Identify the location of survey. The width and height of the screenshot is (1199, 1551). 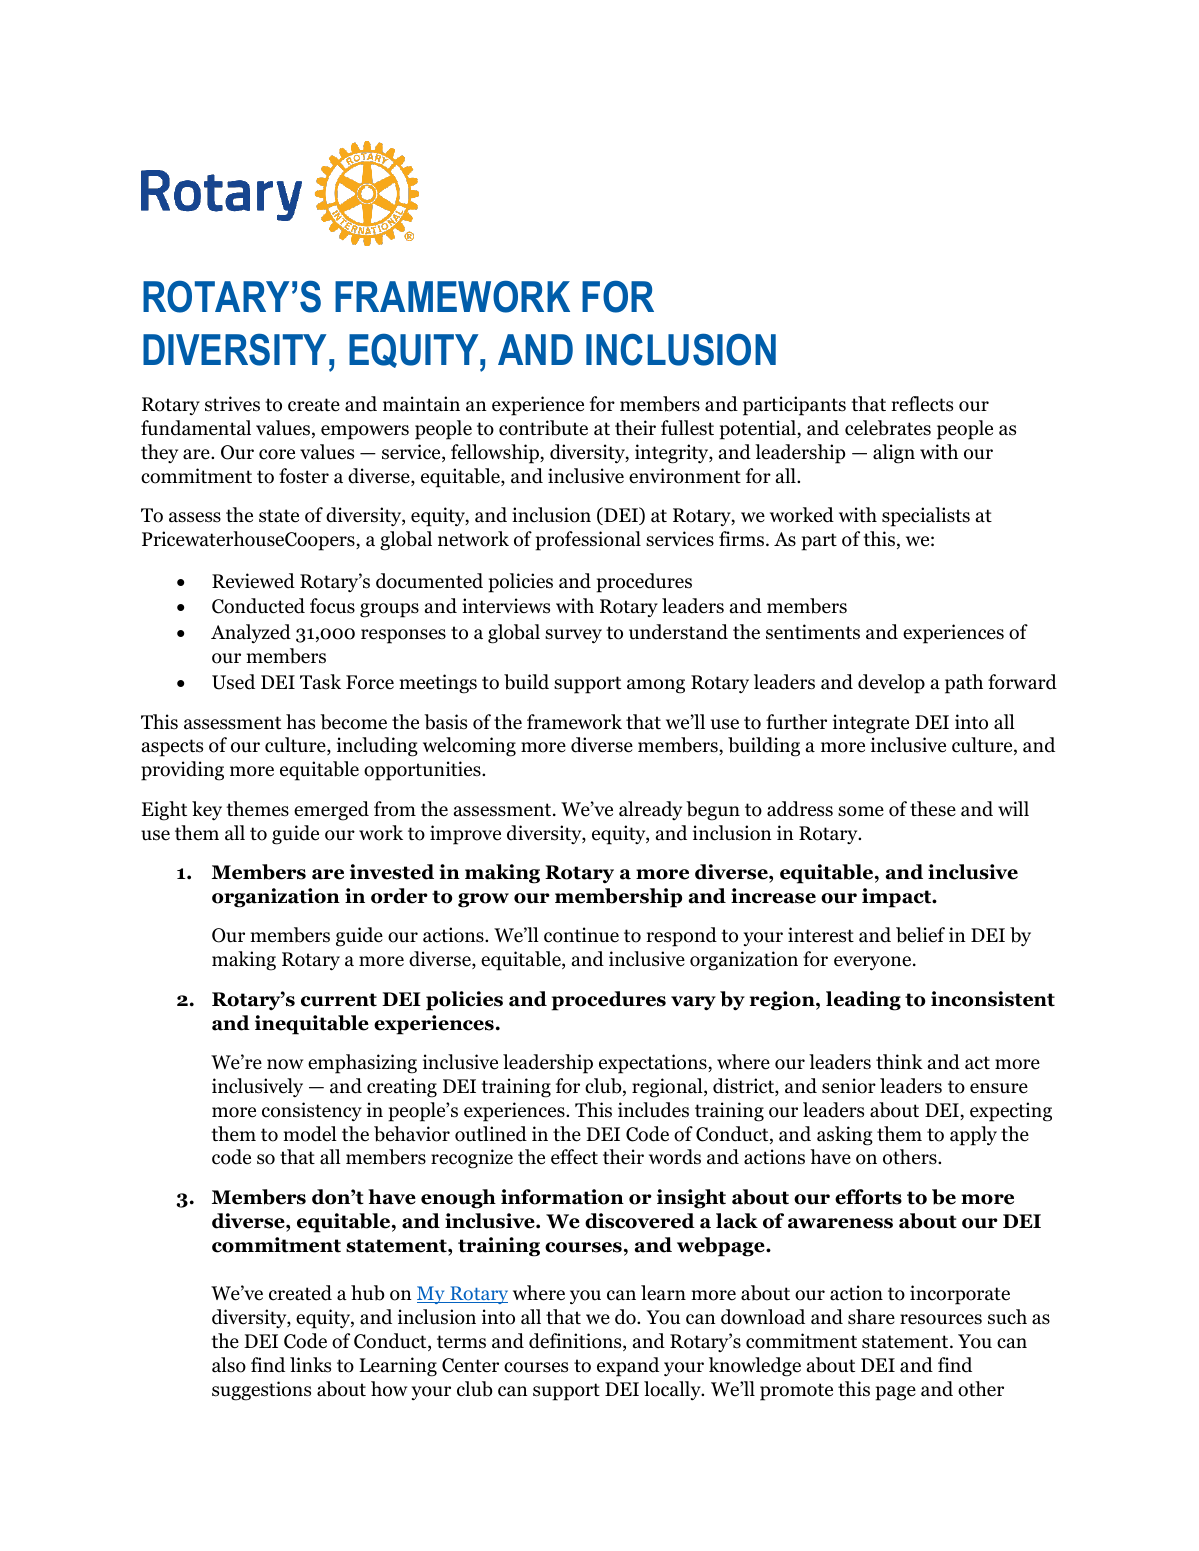
(573, 636).
